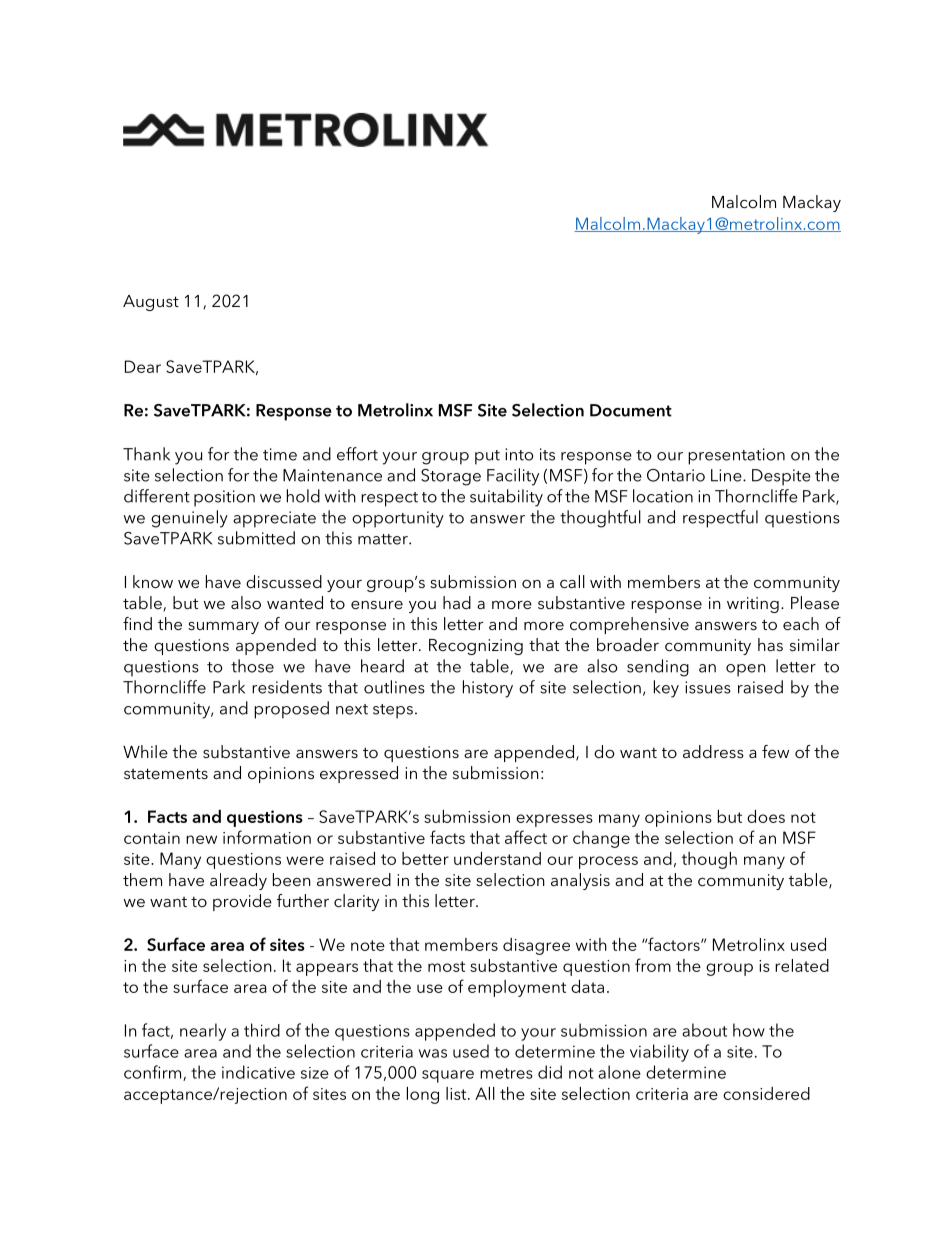 The image size is (952, 1233). I want to click on address, so click(713, 751).
